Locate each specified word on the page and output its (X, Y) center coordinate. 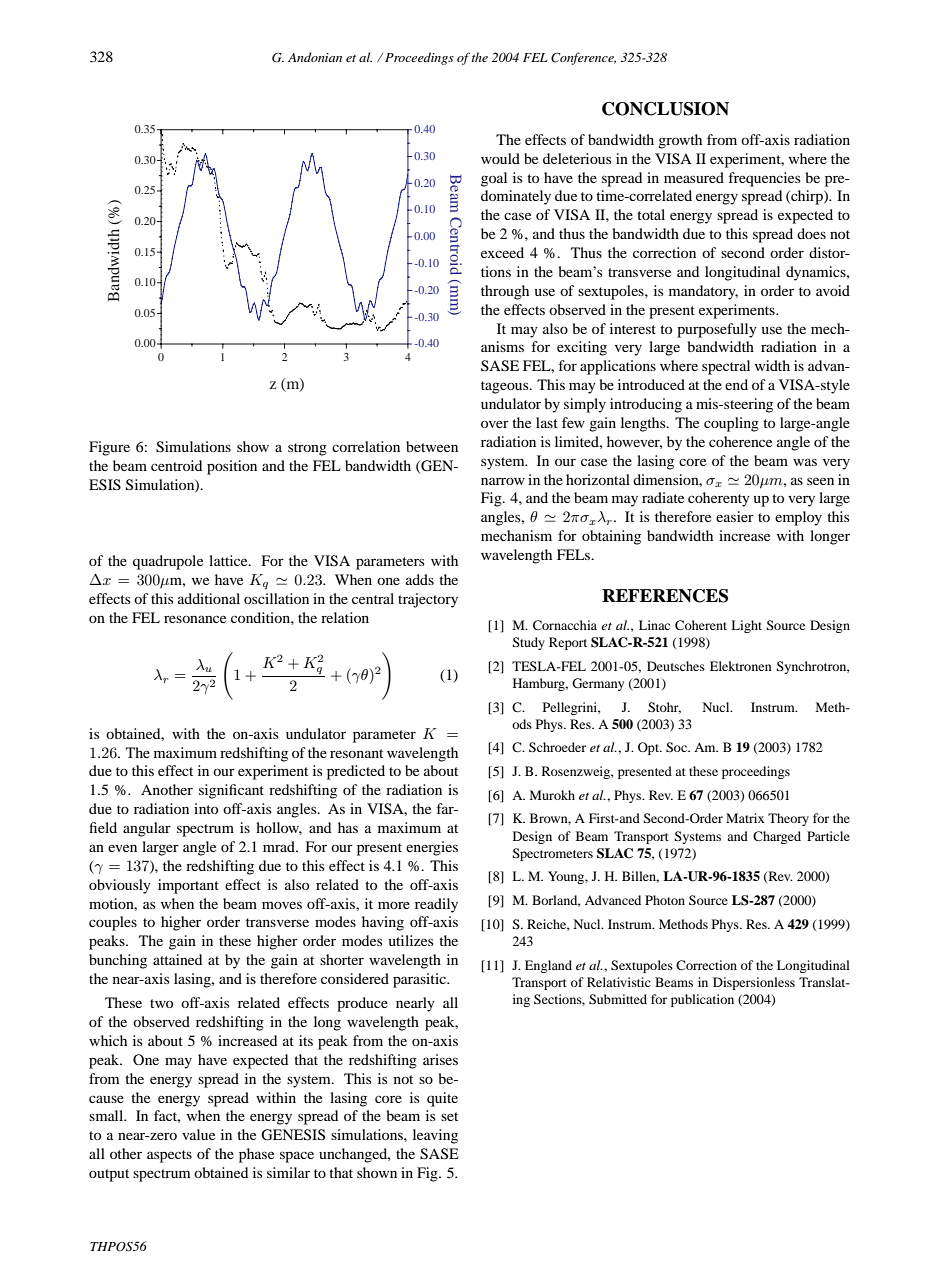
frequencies (765, 179)
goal (494, 179)
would (500, 158)
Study (528, 643)
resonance (195, 619)
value (198, 1134)
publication (702, 1000)
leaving (435, 1136)
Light (746, 626)
